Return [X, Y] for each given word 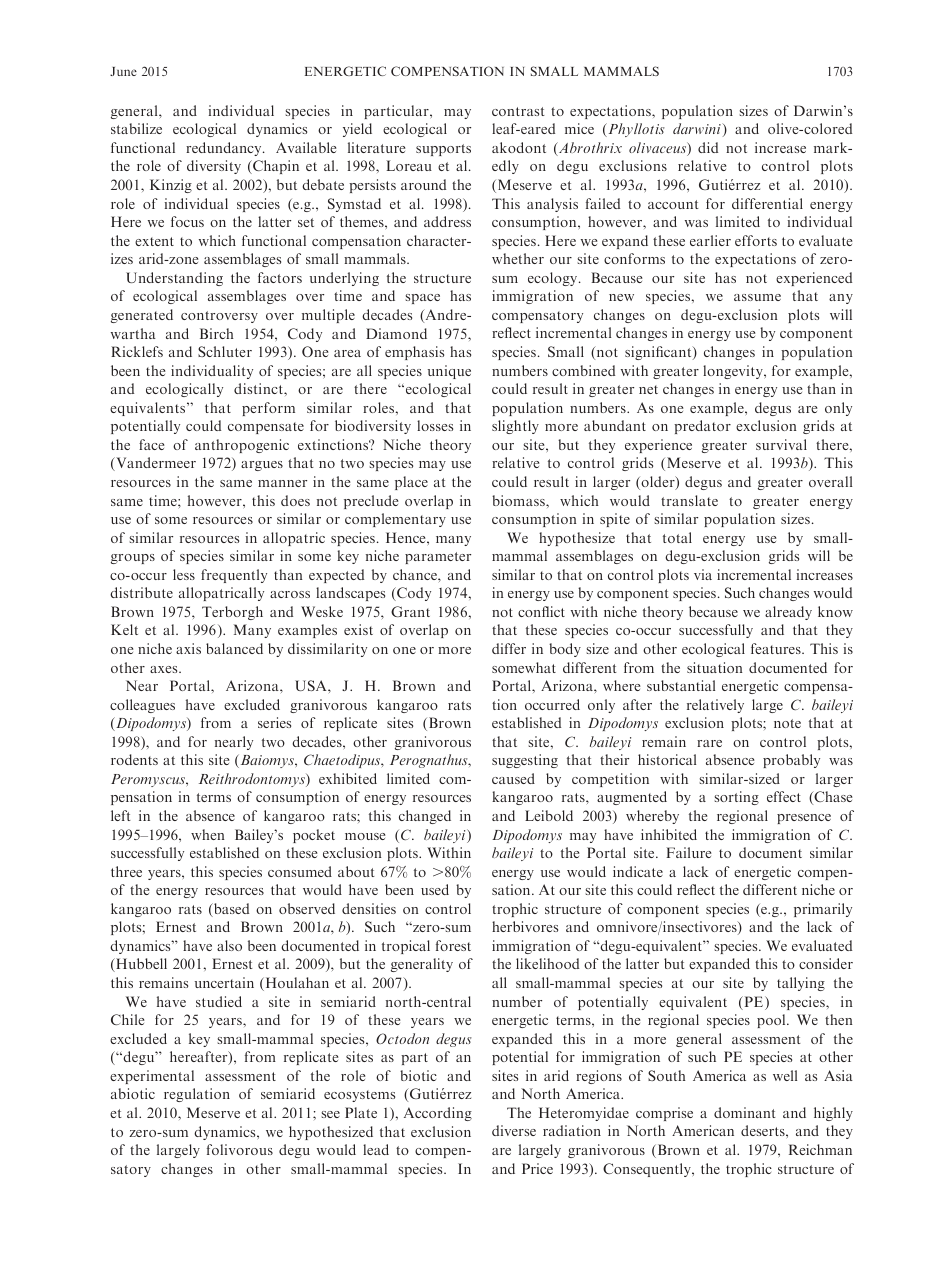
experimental [152, 1077]
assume [757, 297]
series [274, 722]
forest [453, 945]
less [184, 574]
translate [689, 500]
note [787, 723]
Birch [217, 333]
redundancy [225, 149]
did [708, 147]
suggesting [525, 761]
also [229, 945]
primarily [823, 910]
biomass [519, 500]
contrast [518, 111]
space [422, 299]
